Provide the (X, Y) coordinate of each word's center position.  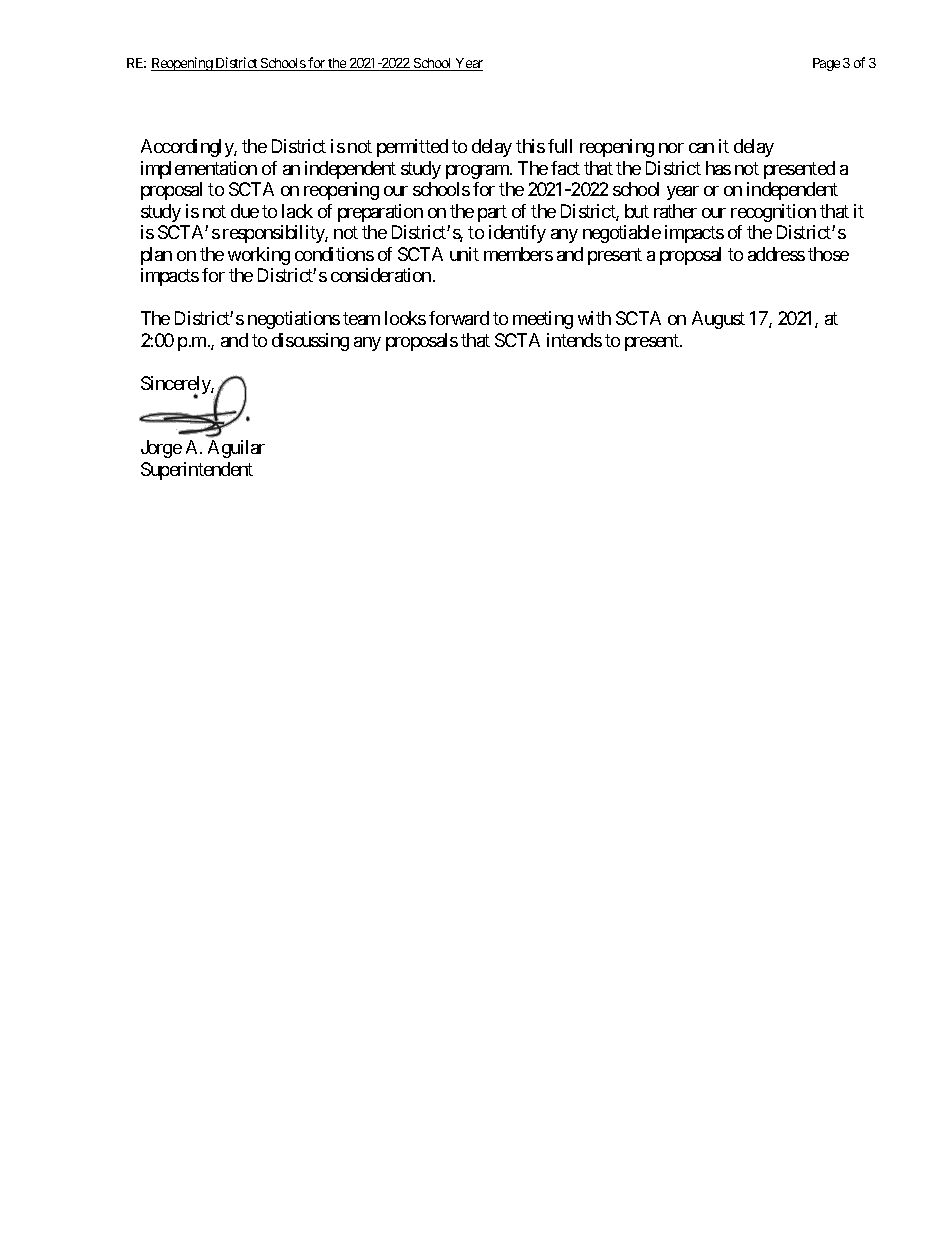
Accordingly (188, 148)
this (530, 146)
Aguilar (236, 449)
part (492, 213)
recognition (773, 213)
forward (459, 318)
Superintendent (197, 471)
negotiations (294, 320)
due (245, 211)
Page (826, 64)
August (718, 320)
